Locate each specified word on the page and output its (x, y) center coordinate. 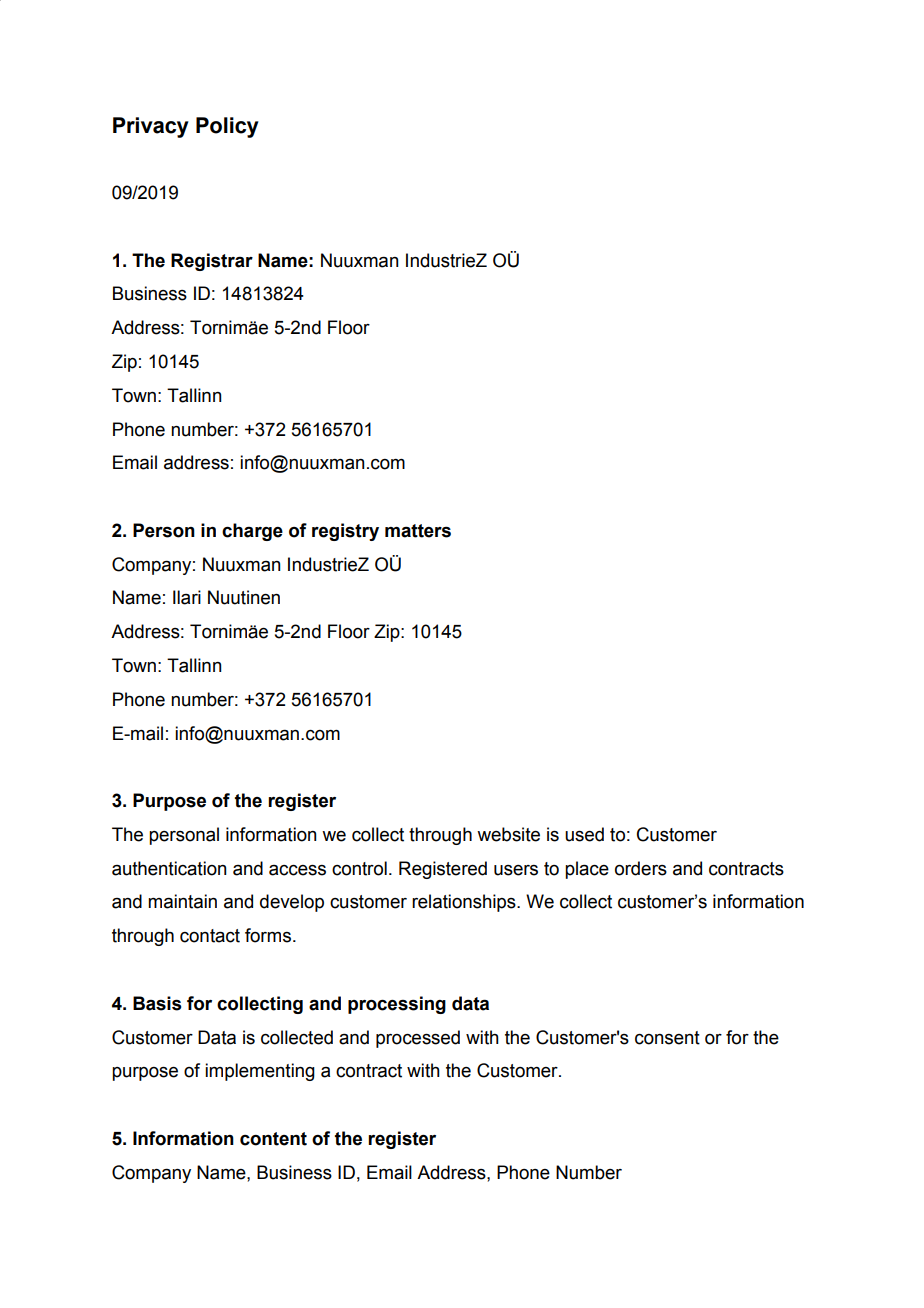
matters (418, 531)
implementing (260, 1072)
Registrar (212, 262)
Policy (227, 127)
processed (418, 1039)
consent (667, 1038)
